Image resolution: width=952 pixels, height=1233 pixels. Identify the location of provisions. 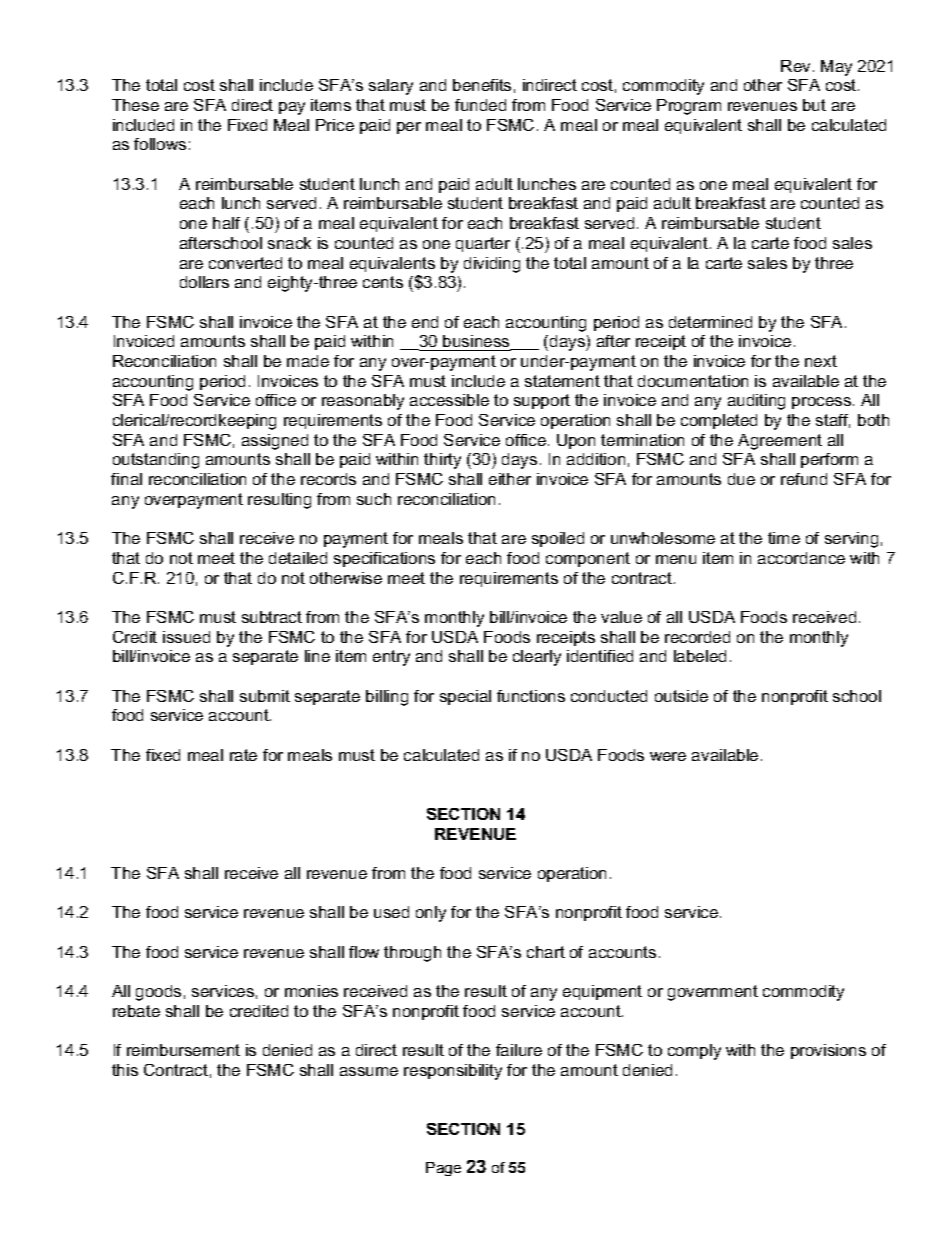
(828, 1051).
